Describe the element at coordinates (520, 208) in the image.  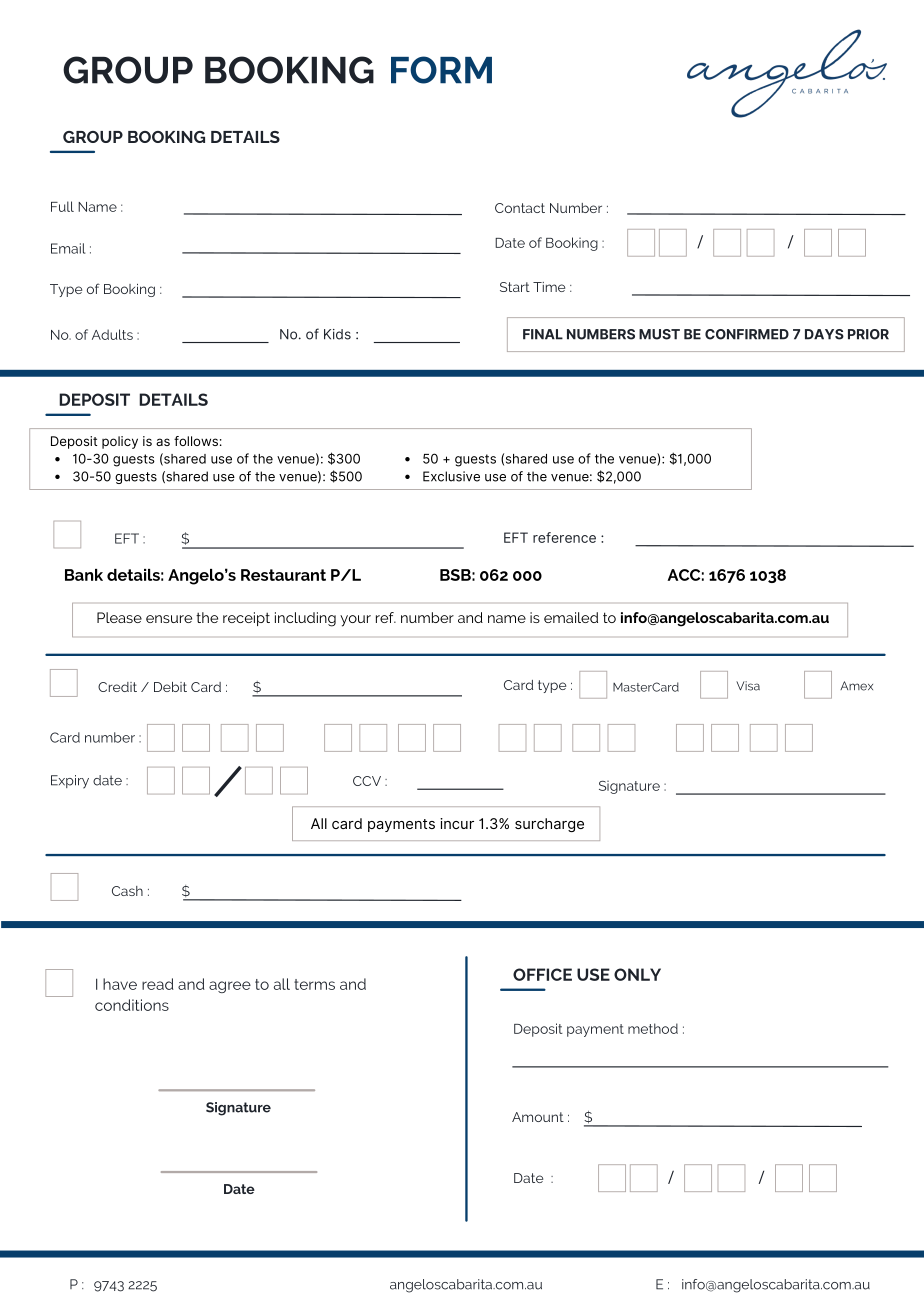
I see `Contact` at that location.
